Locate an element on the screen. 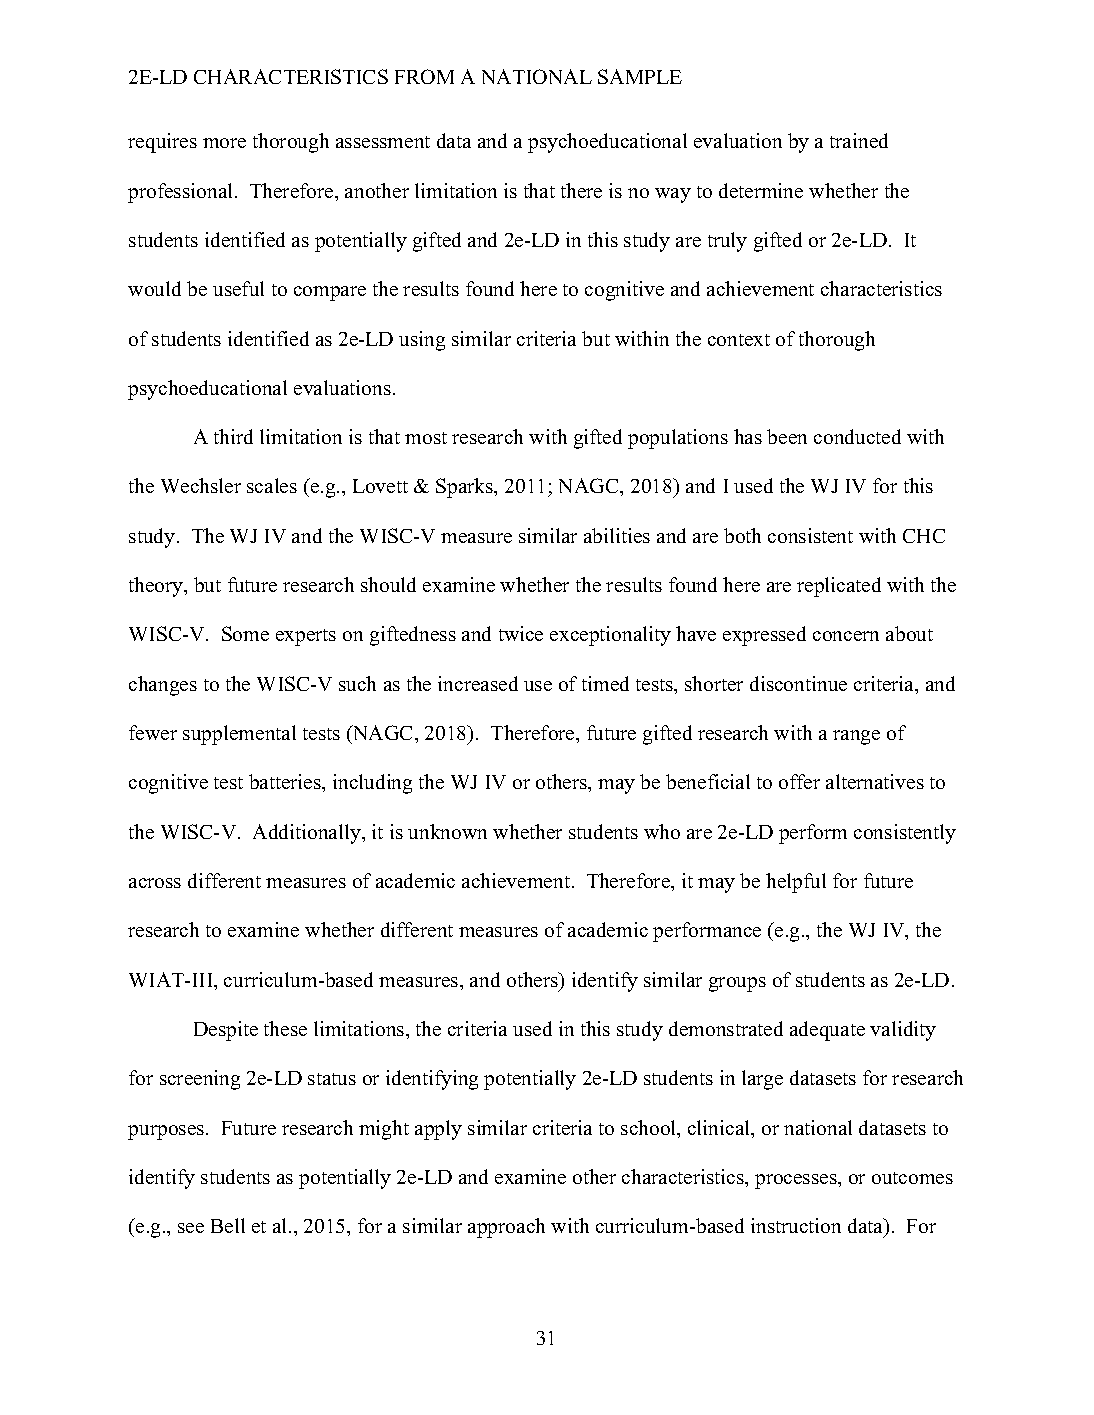 The width and height of the screenshot is (1094, 1415). more is located at coordinates (224, 143).
